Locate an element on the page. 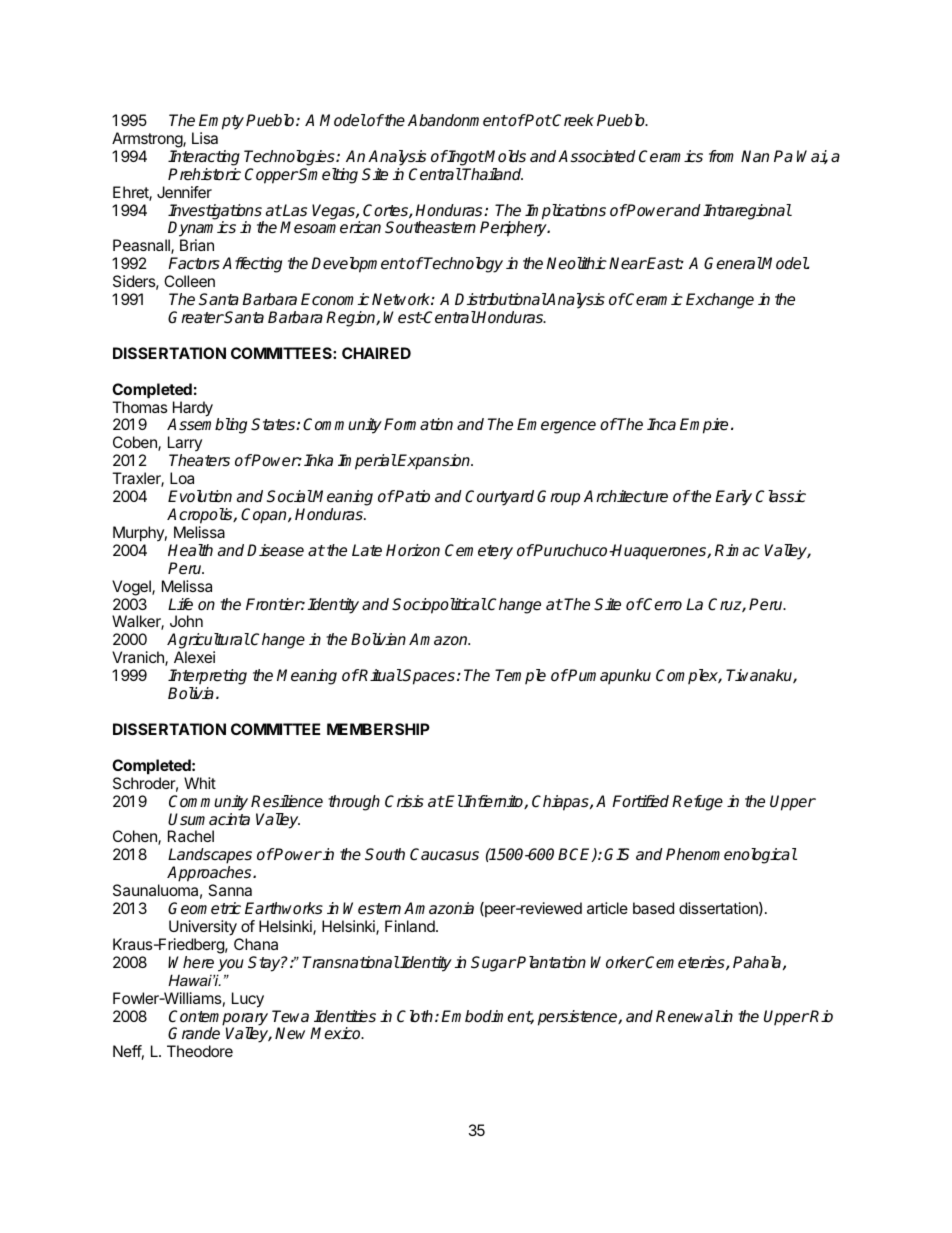 This page has height=1233, width=952. Interacting is located at coordinates (204, 158).
